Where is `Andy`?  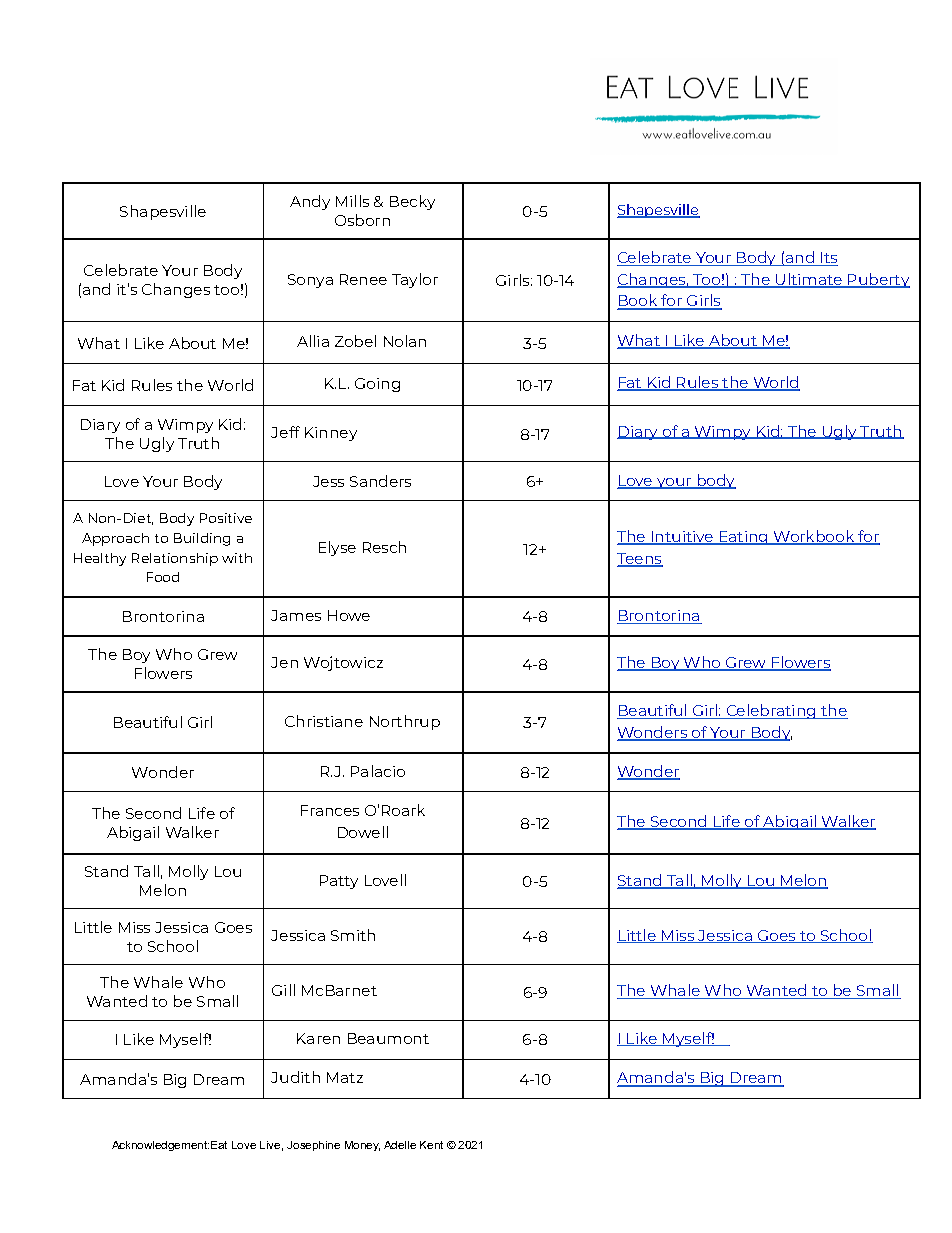
Andy is located at coordinates (310, 202).
